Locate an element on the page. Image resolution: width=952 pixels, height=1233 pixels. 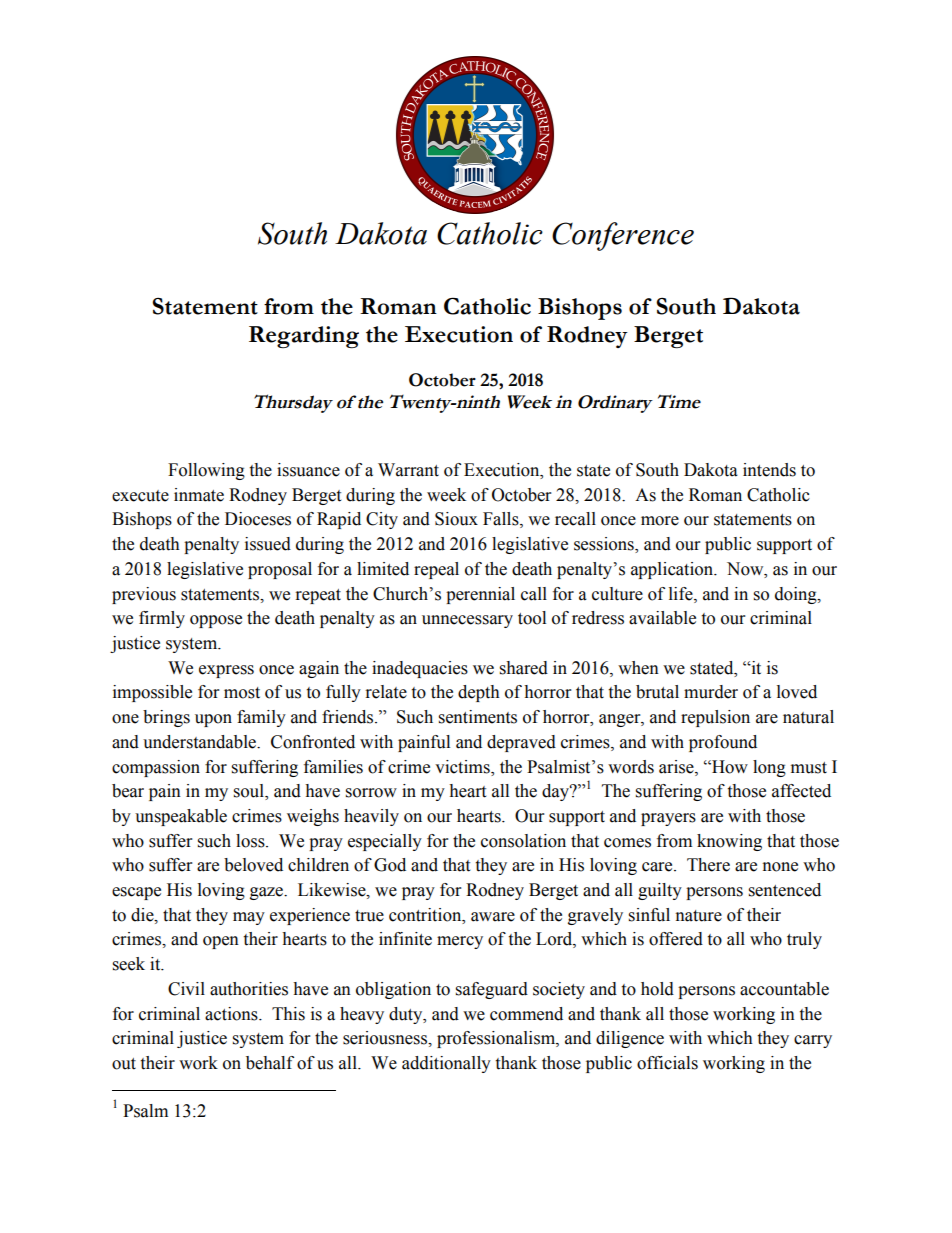
murder is located at coordinates (711, 692).
